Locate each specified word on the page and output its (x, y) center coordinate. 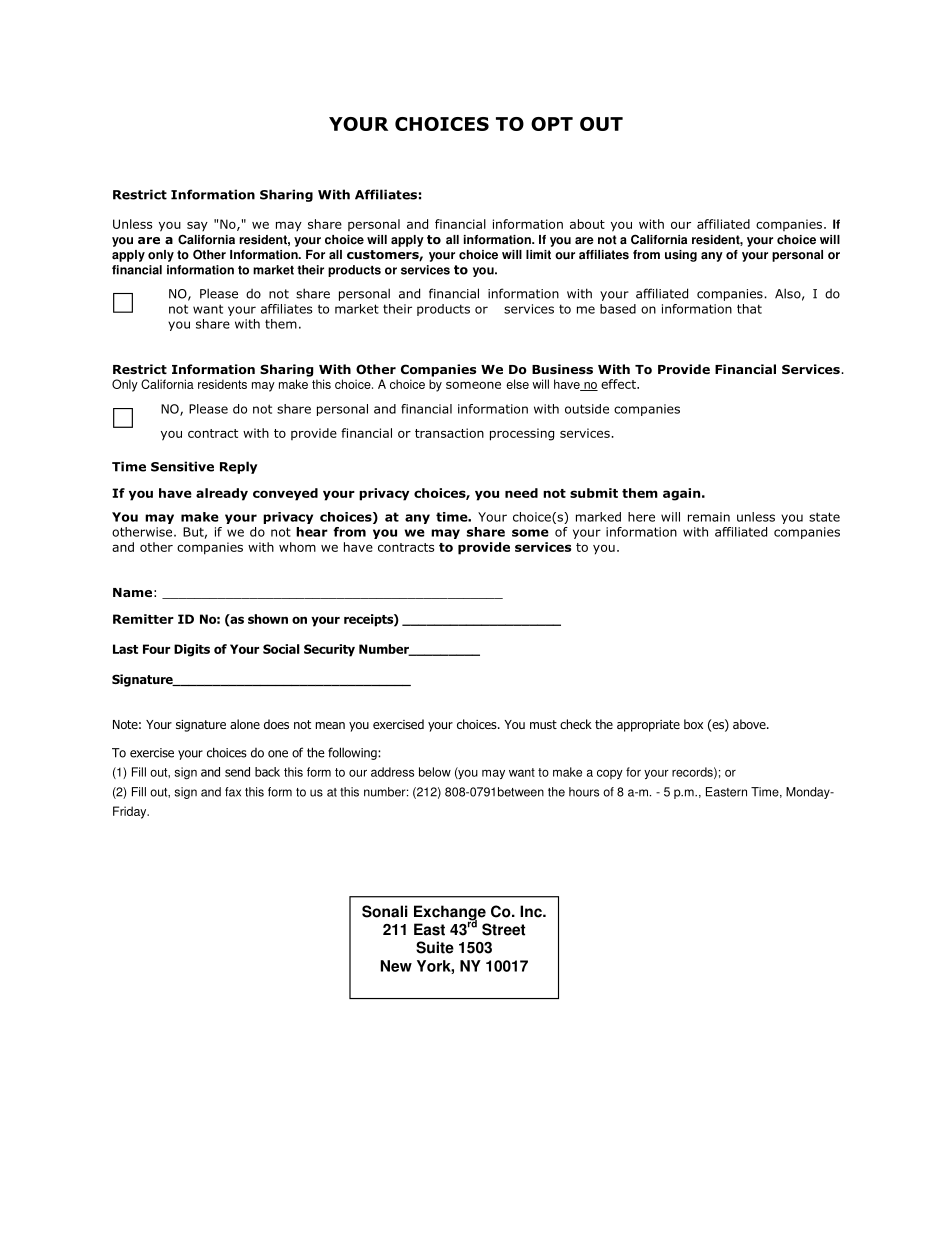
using (681, 256)
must (543, 724)
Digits (192, 650)
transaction (449, 433)
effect (619, 384)
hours (584, 792)
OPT (552, 124)
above (750, 724)
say (197, 226)
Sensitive (182, 466)
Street (503, 929)
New (396, 966)
